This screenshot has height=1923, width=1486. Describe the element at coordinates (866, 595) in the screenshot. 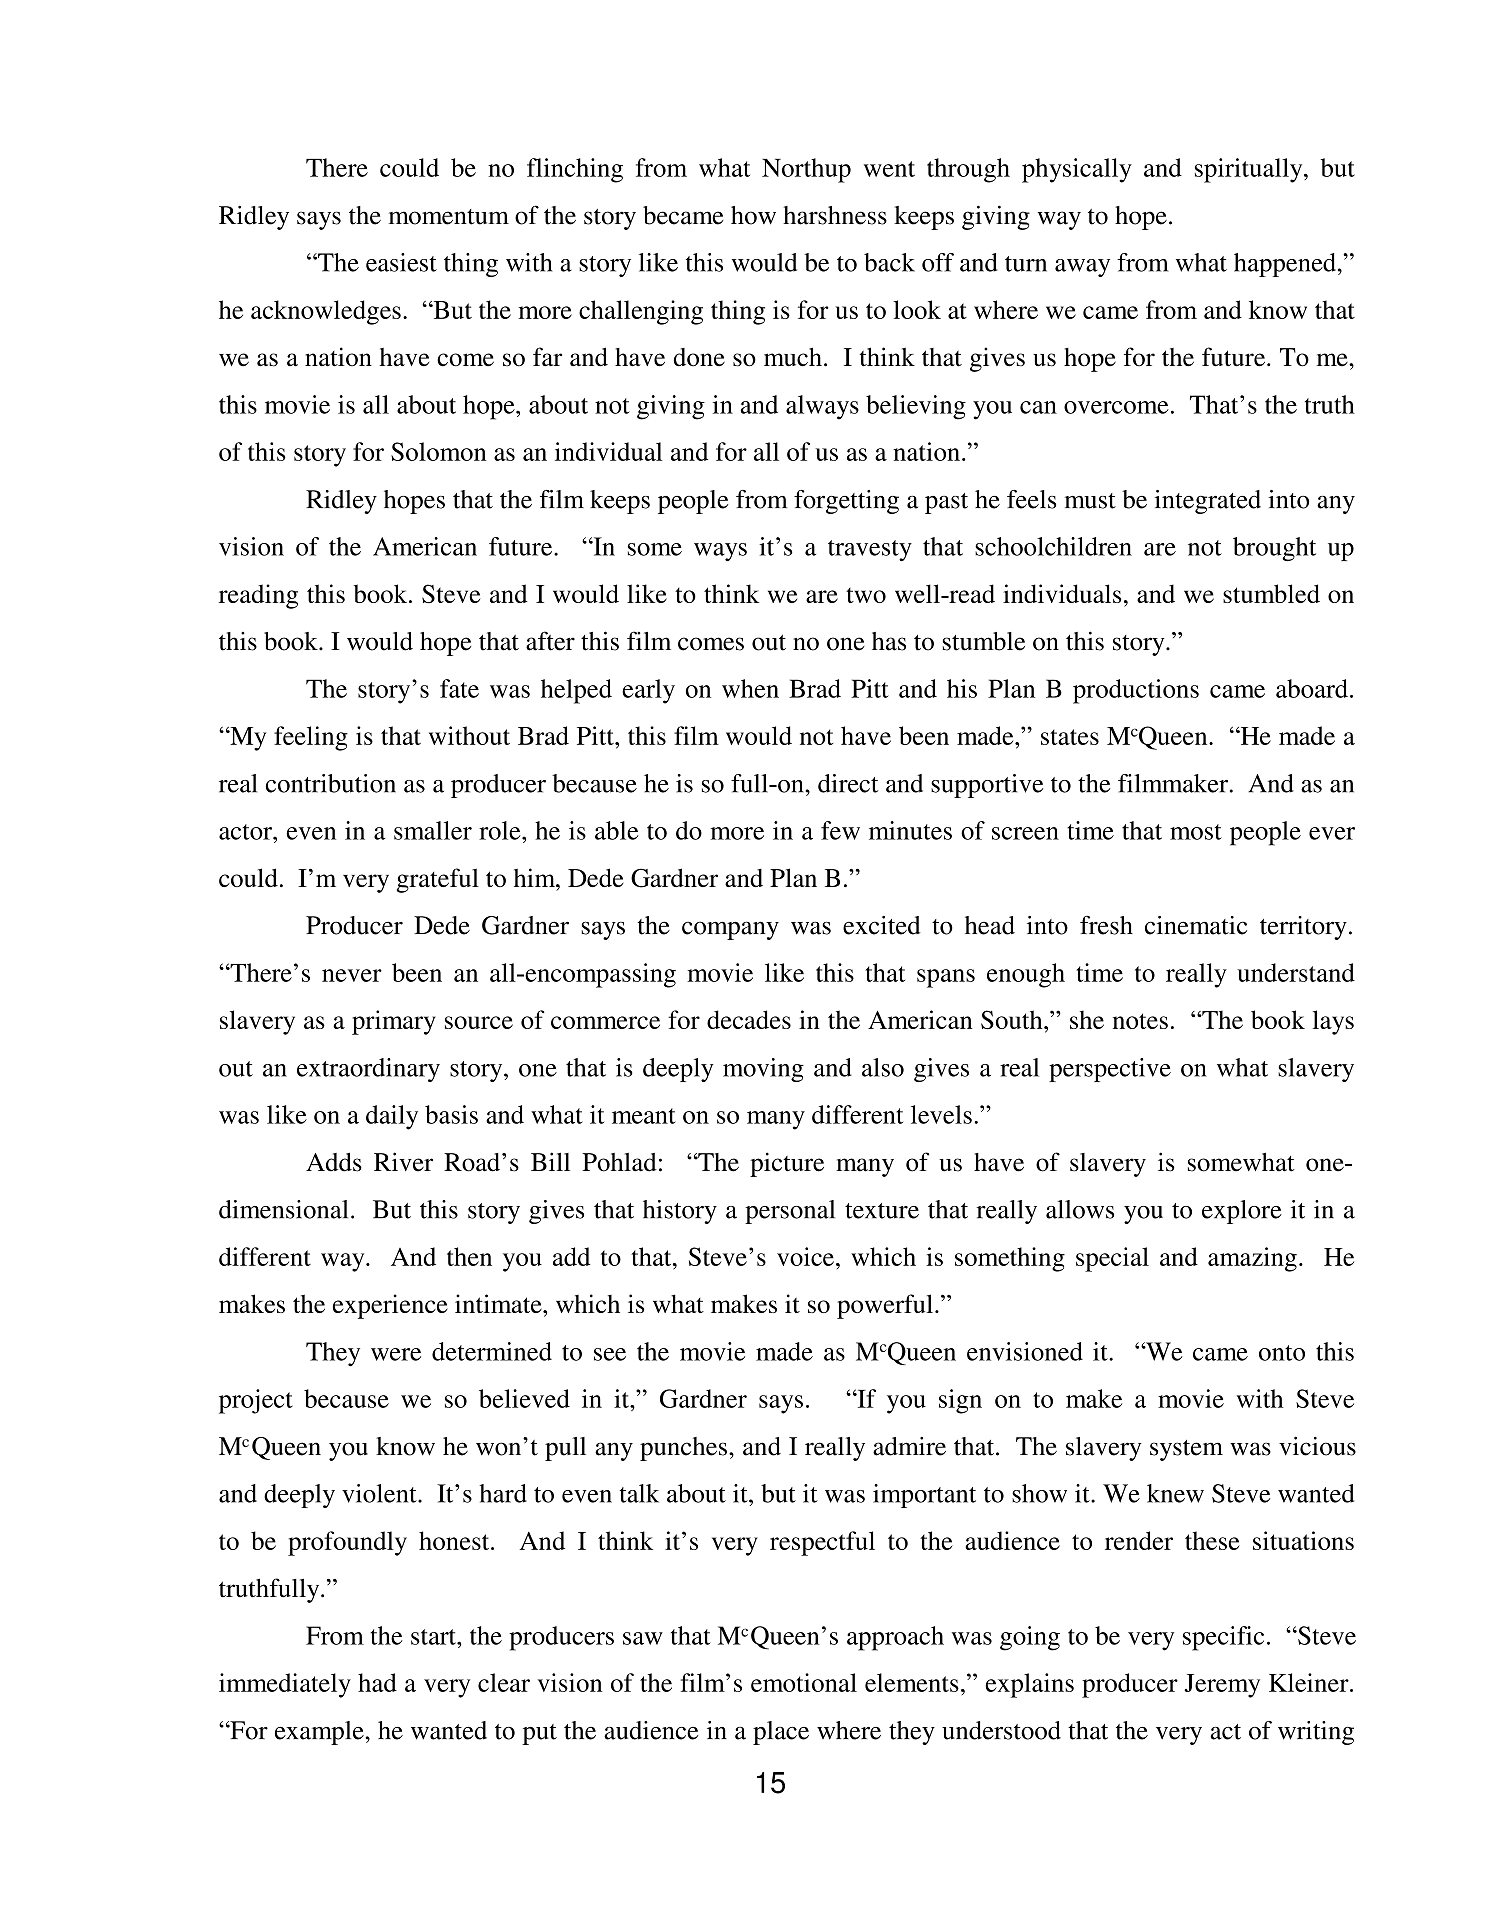

I see `two` at that location.
